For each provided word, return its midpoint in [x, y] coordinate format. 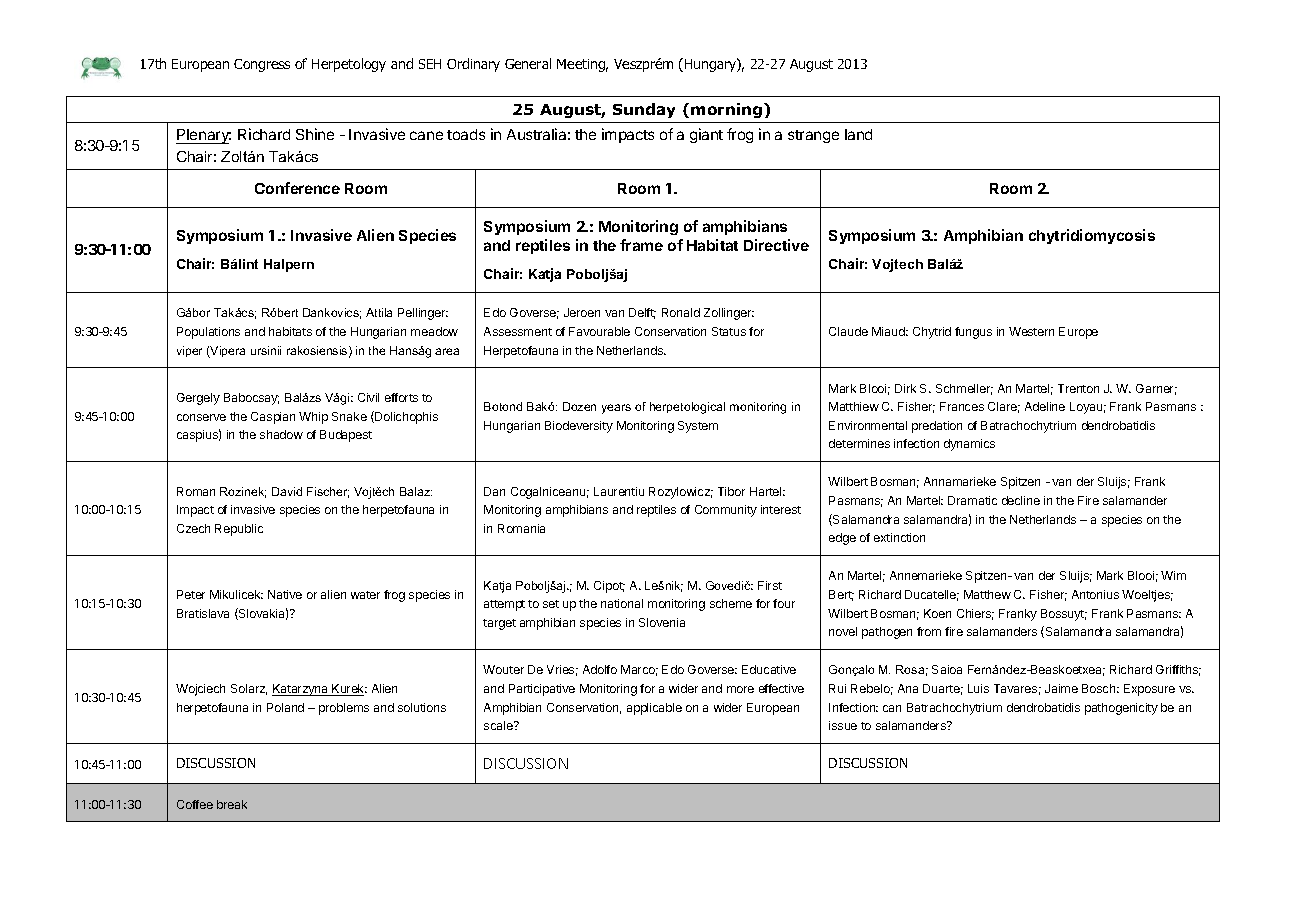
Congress [262, 65]
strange [813, 136]
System [698, 427]
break [232, 804]
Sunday [644, 110]
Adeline [1045, 406]
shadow [281, 434]
